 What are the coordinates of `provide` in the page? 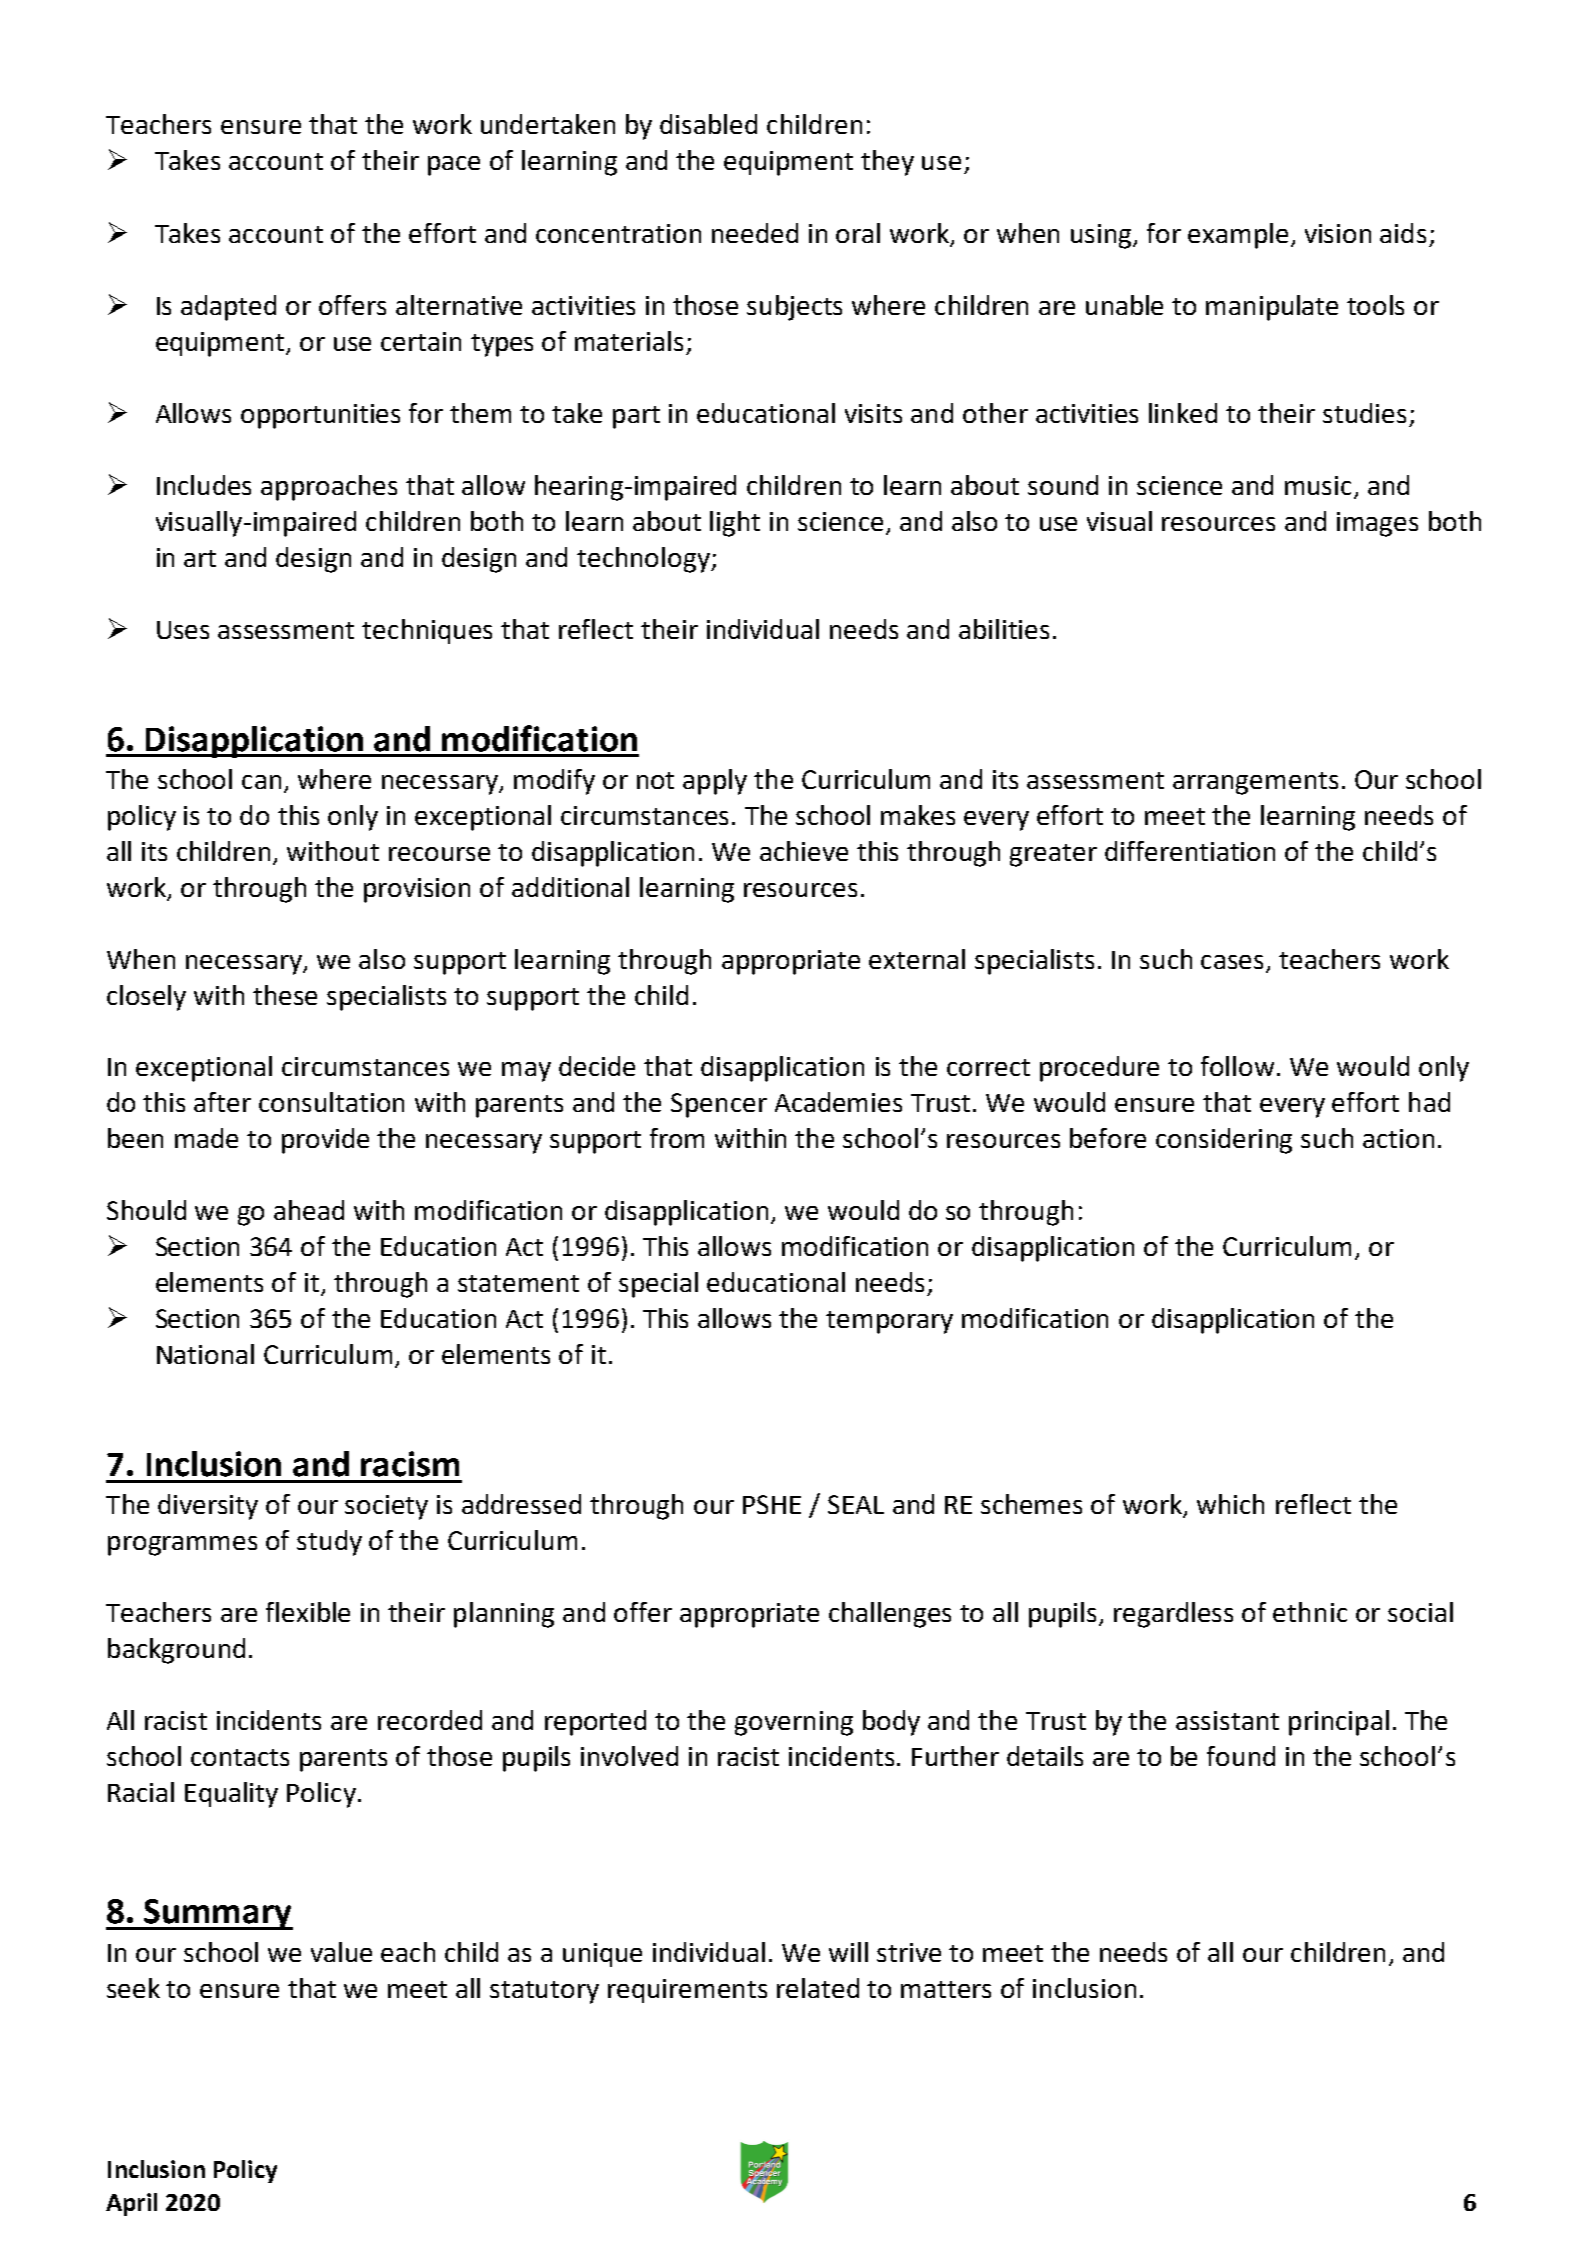 It's located at (325, 1141).
